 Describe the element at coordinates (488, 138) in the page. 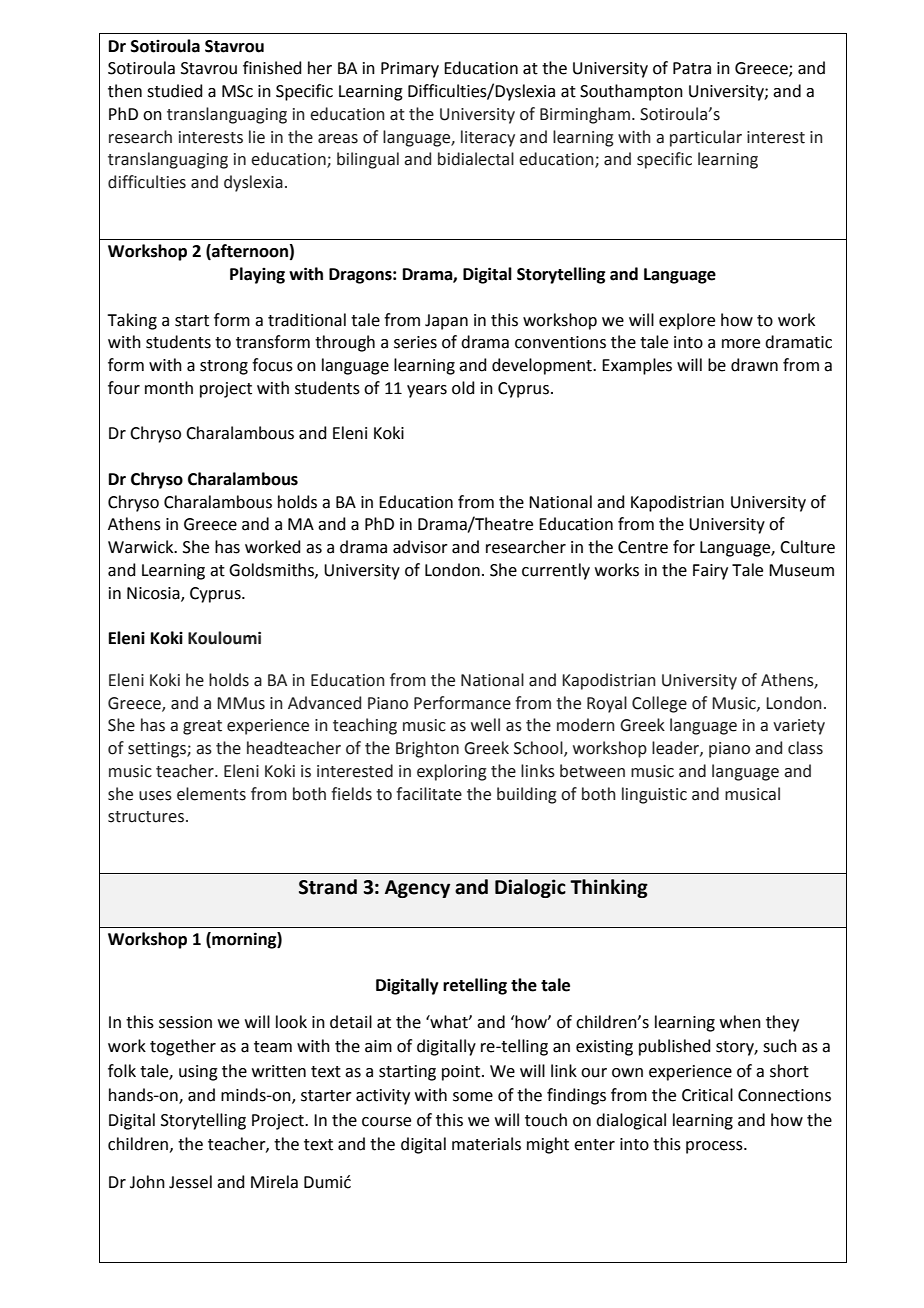

I see `literacy` at that location.
